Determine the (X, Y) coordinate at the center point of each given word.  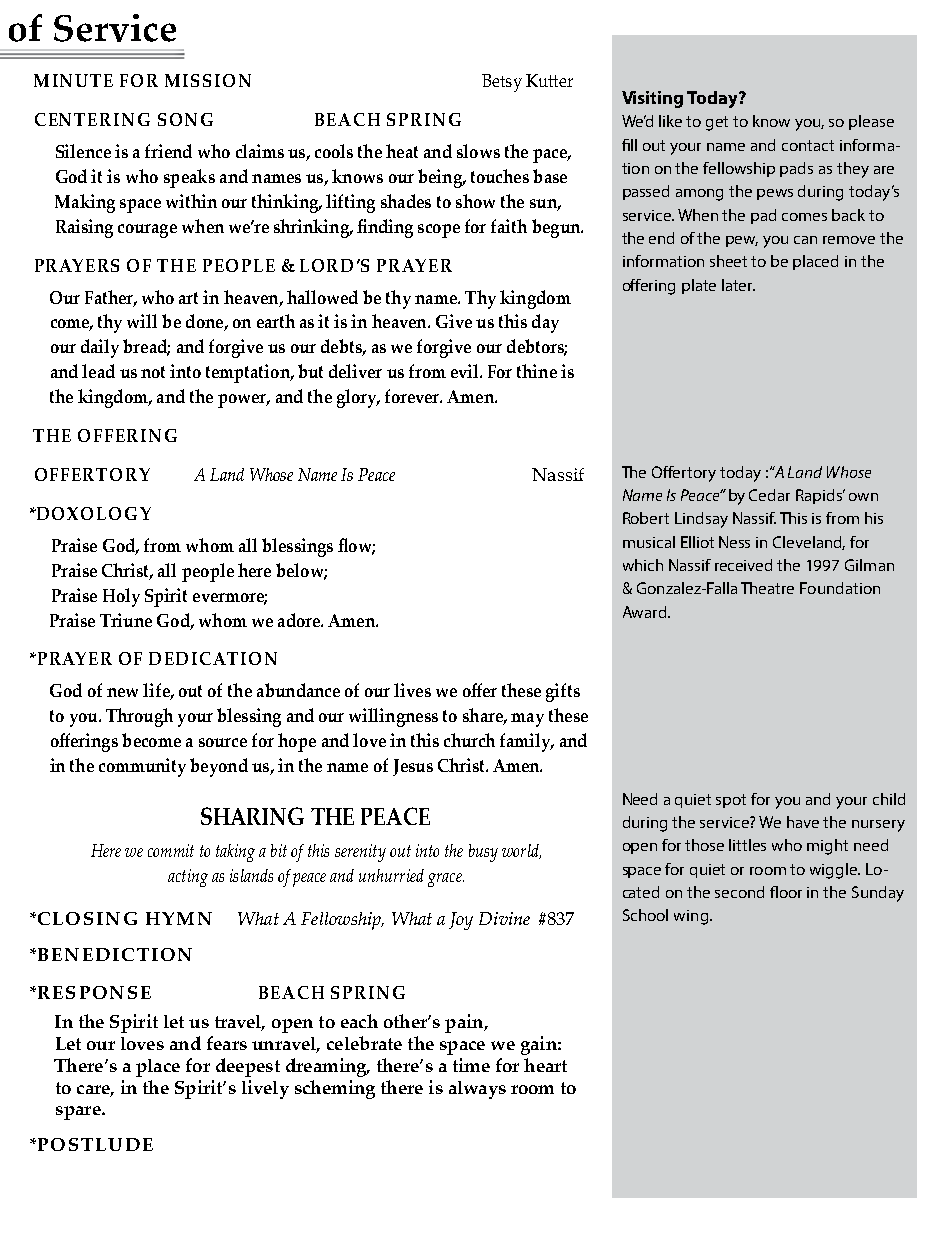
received (743, 565)
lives (412, 690)
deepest (248, 1067)
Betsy (502, 83)
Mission (208, 80)
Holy (121, 597)
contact (808, 145)
